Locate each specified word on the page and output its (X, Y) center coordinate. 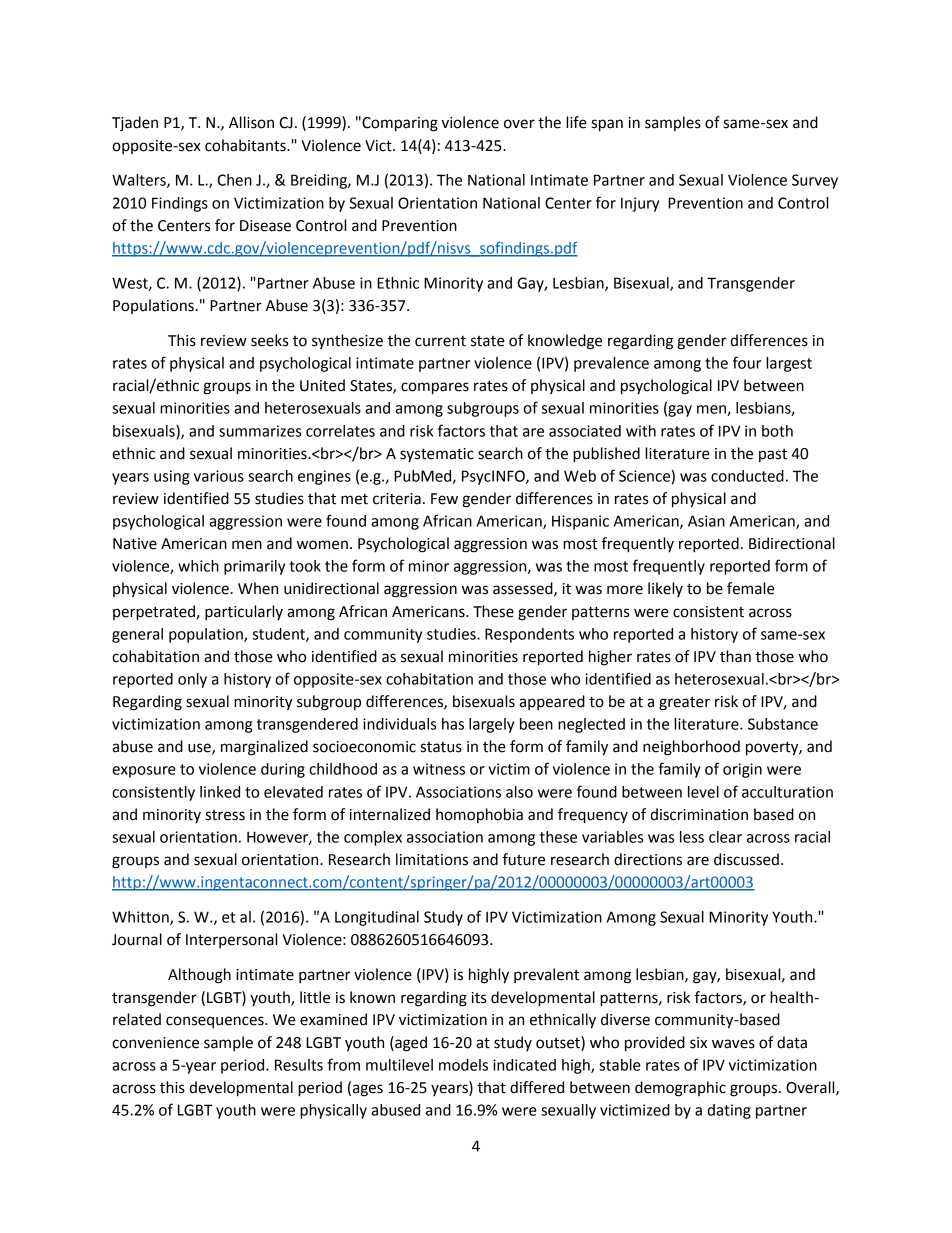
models (463, 1065)
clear (725, 837)
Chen (234, 180)
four (747, 362)
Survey (815, 181)
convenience (155, 1043)
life (576, 122)
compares (435, 388)
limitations (432, 859)
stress (225, 815)
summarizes (260, 431)
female (751, 588)
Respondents (529, 635)
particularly (244, 613)
